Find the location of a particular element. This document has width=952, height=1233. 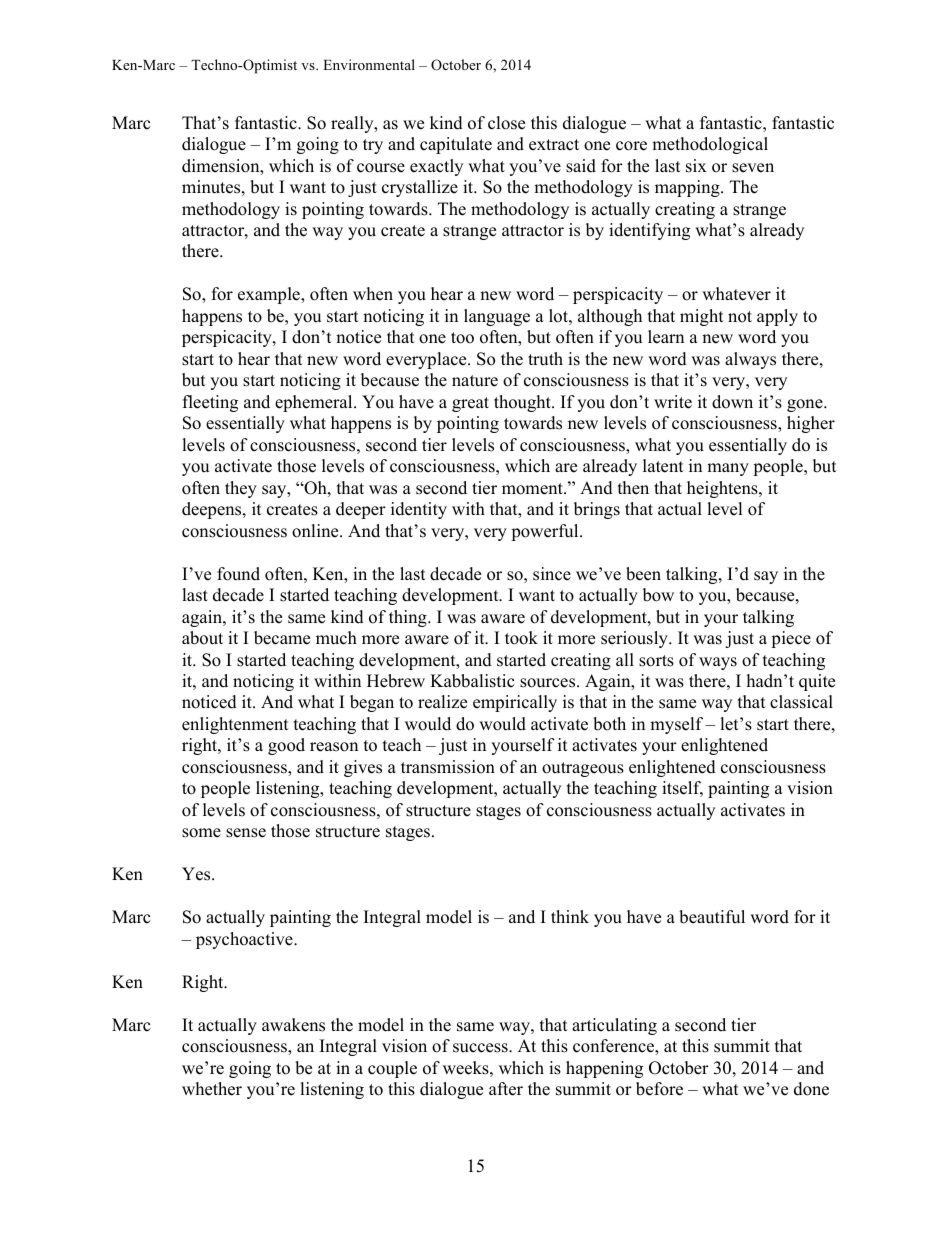

awakens is located at coordinates (293, 1025).
